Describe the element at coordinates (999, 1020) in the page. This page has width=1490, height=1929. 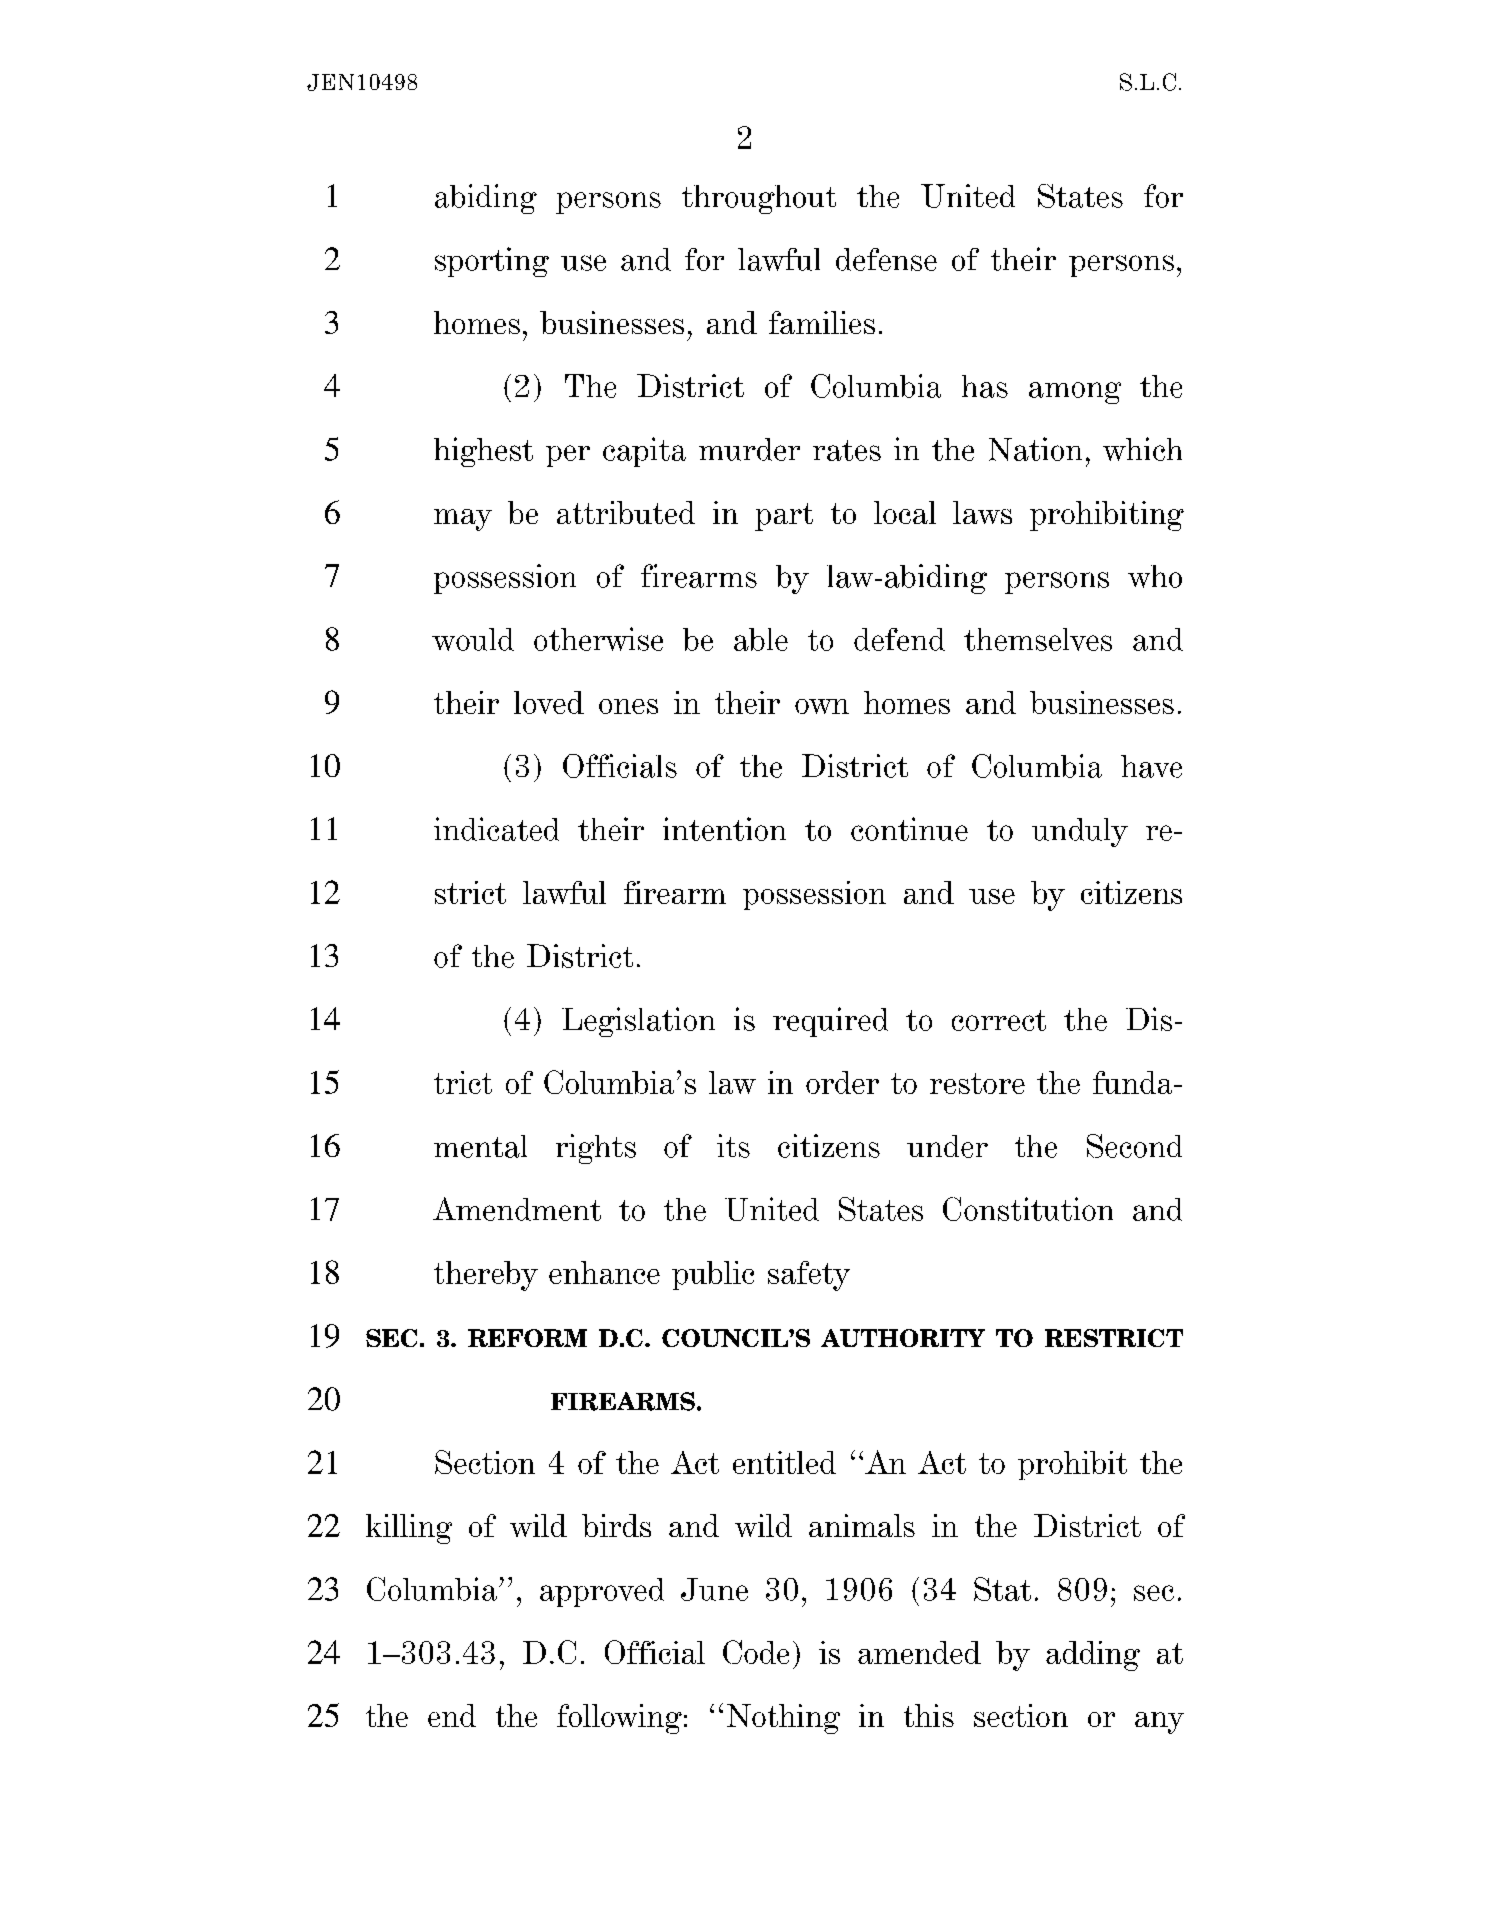
I see `correct` at that location.
